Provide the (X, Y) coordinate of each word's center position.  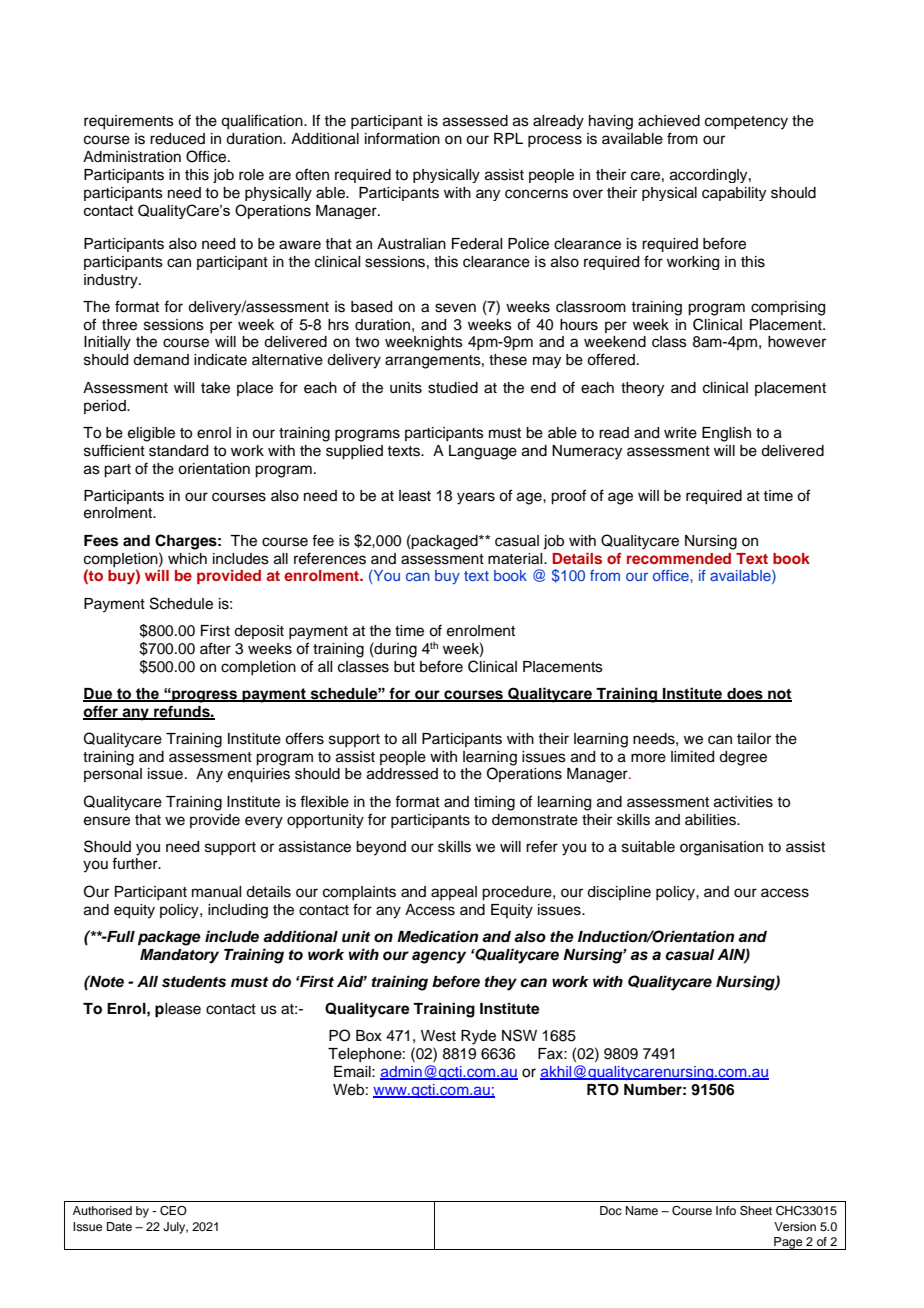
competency (746, 123)
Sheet (756, 1211)
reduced (177, 139)
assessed (475, 121)
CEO (173, 1211)
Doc (611, 1210)
